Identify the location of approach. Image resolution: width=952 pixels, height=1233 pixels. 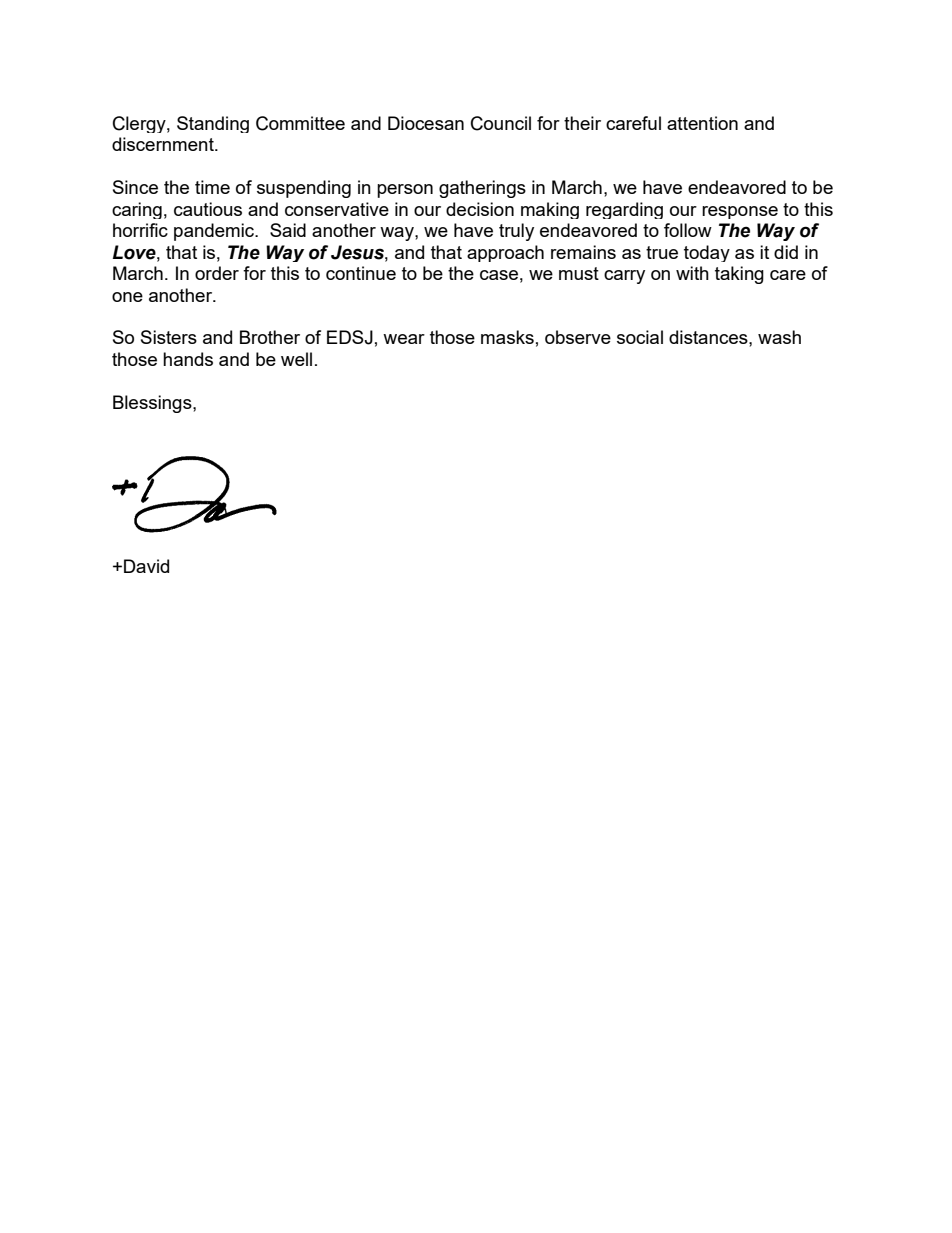
(505, 253).
